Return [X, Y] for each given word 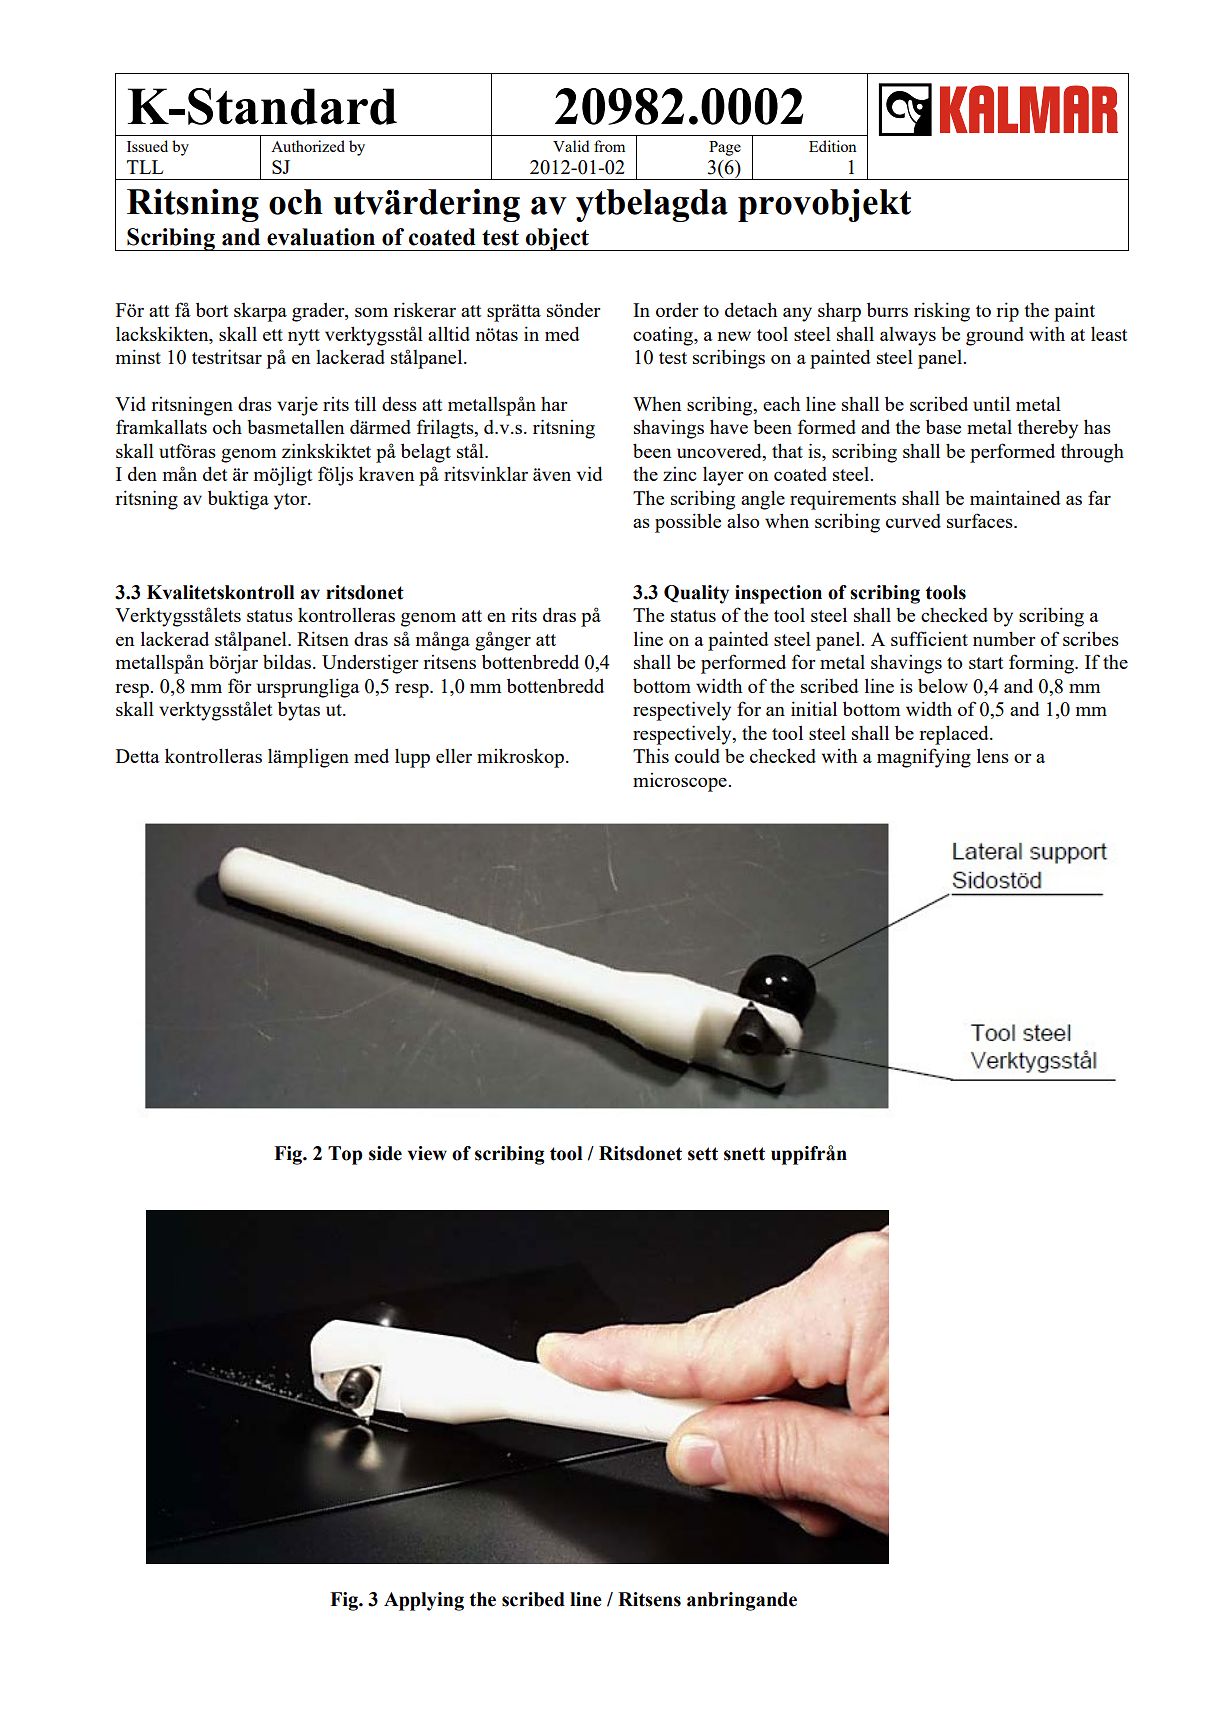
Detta [138, 756]
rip [1007, 312]
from [609, 146]
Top [345, 1155]
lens [993, 755]
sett [703, 1154]
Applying [424, 1601]
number [1004, 638]
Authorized [308, 146]
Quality [696, 594]
